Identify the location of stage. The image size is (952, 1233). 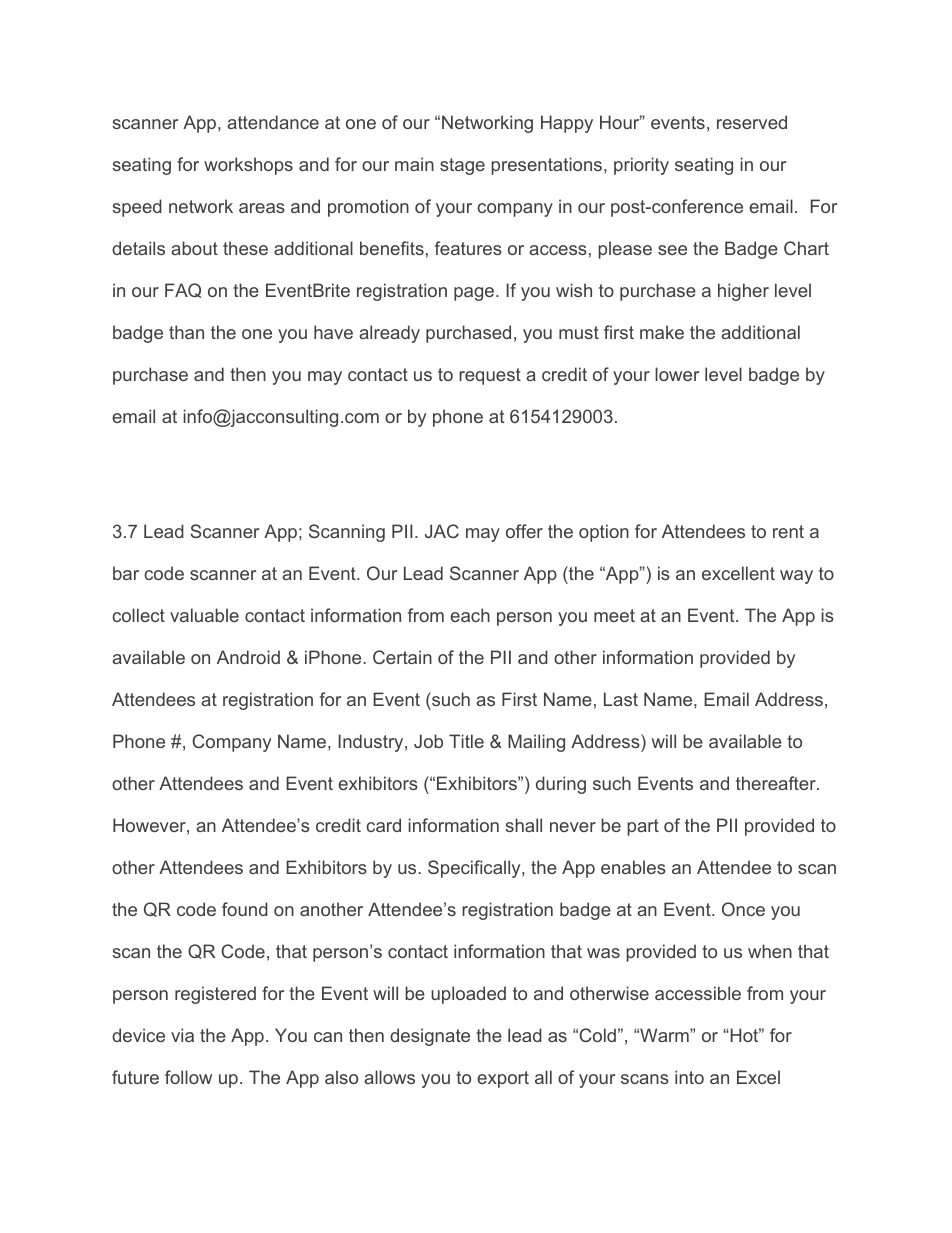
(462, 166).
